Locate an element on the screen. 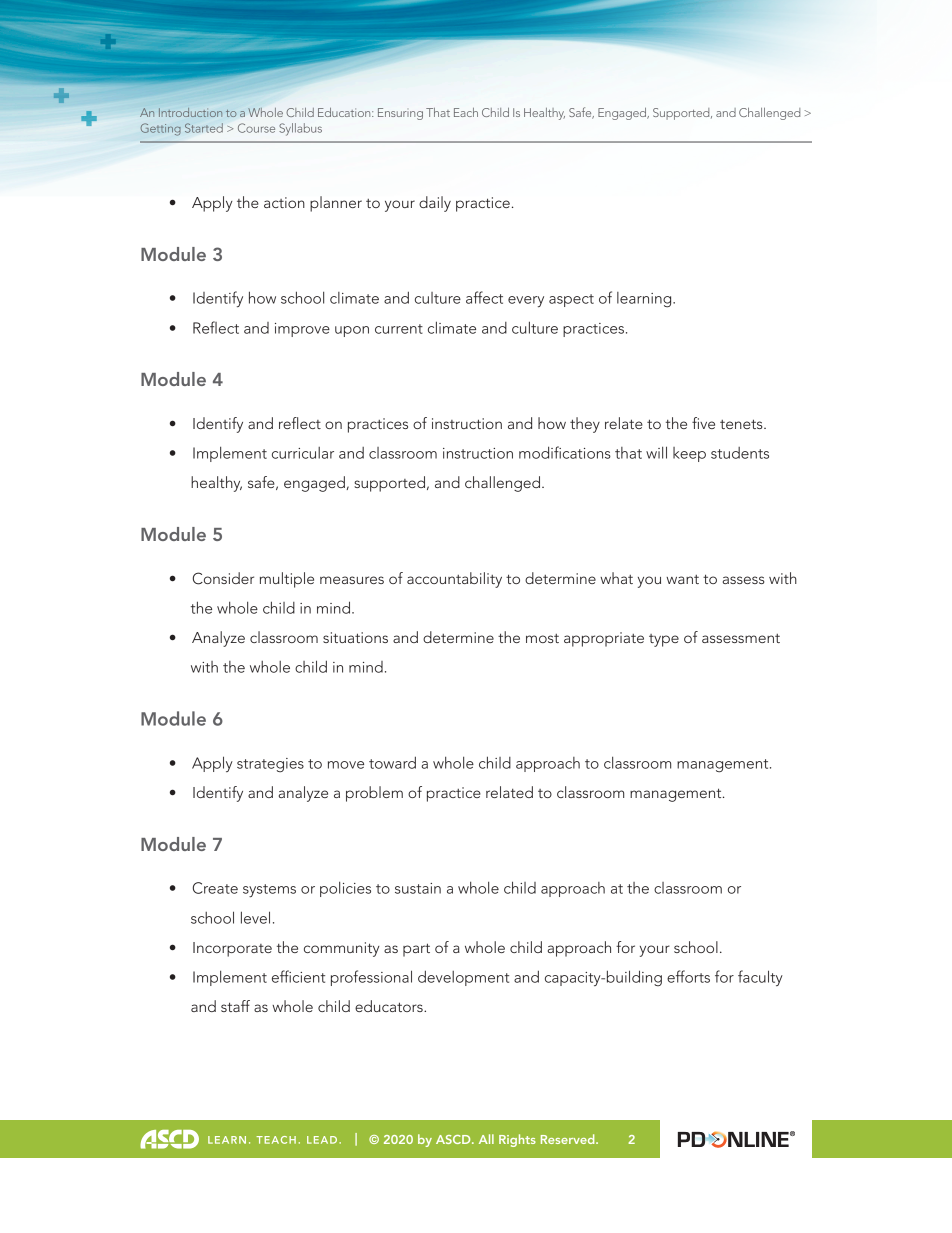 The width and height of the screenshot is (952, 1233). Rights is located at coordinates (517, 1140).
